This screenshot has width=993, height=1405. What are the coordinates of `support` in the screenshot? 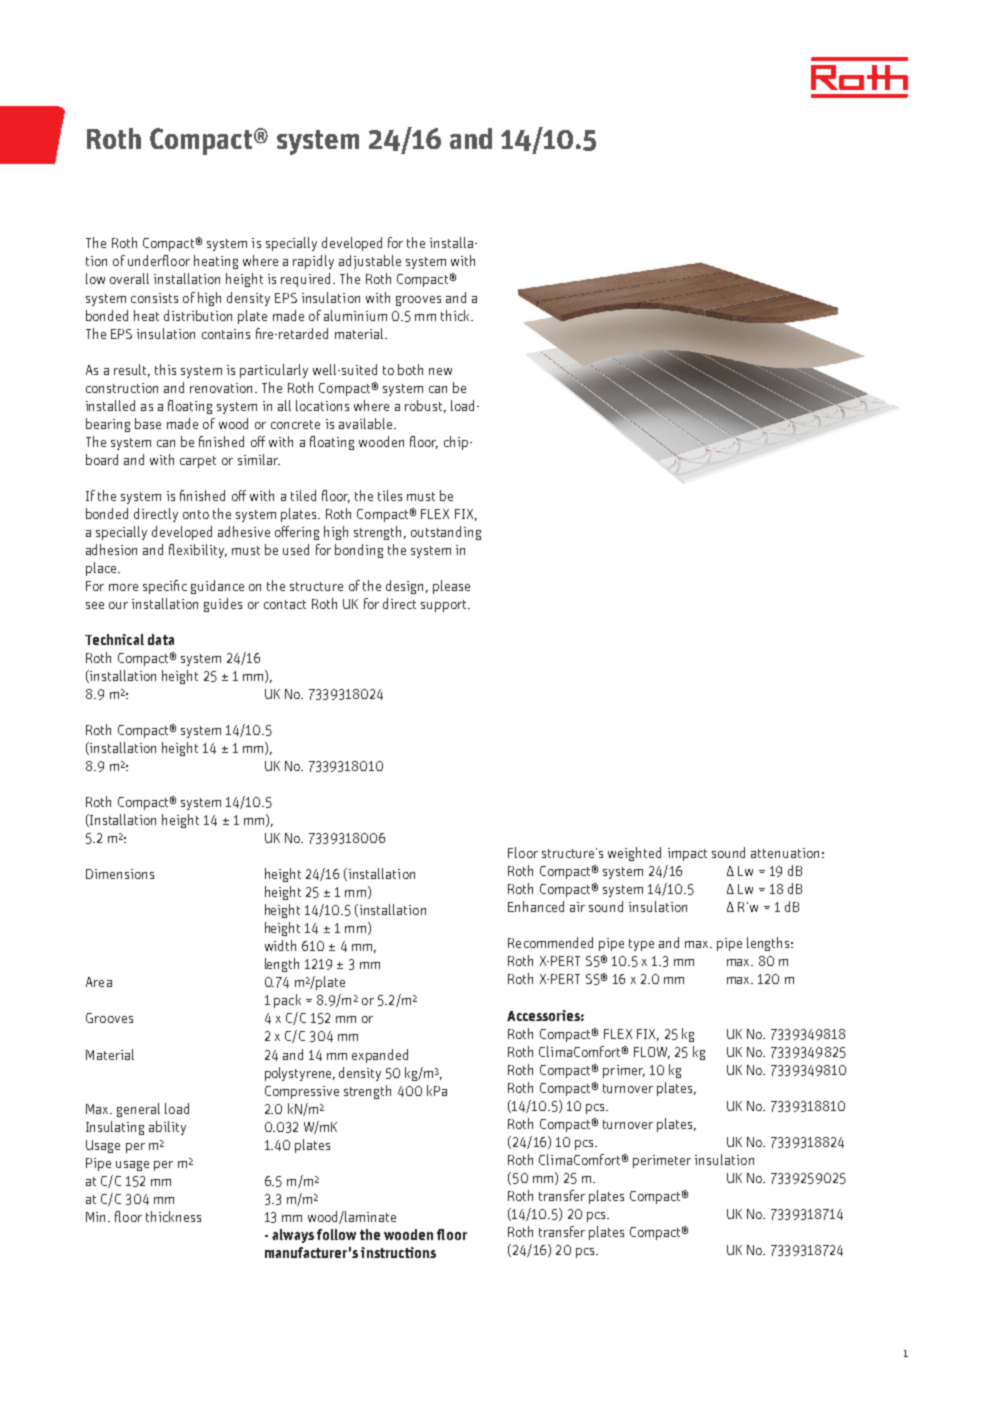 It's located at (445, 606).
